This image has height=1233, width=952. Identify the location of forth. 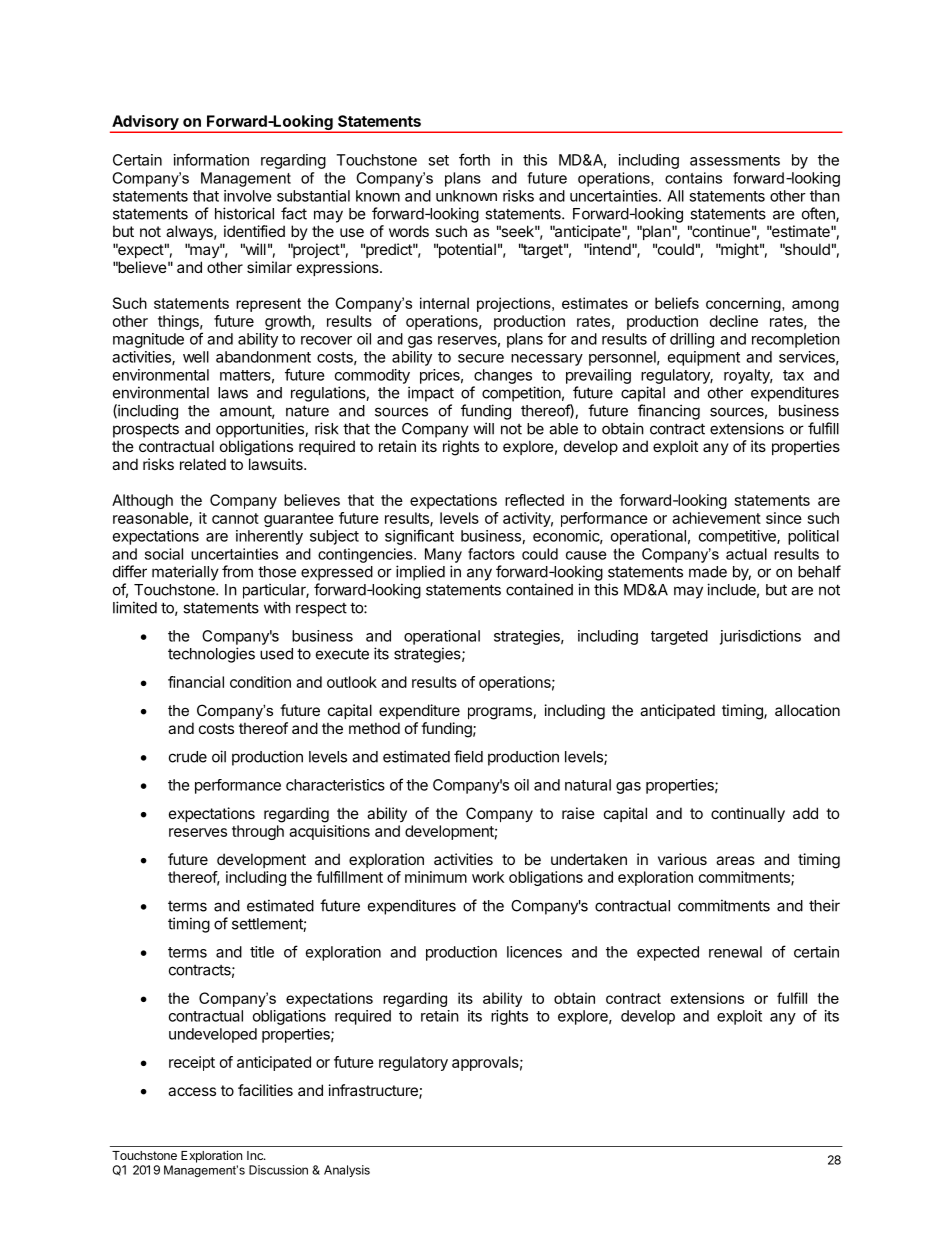
(474, 159).
